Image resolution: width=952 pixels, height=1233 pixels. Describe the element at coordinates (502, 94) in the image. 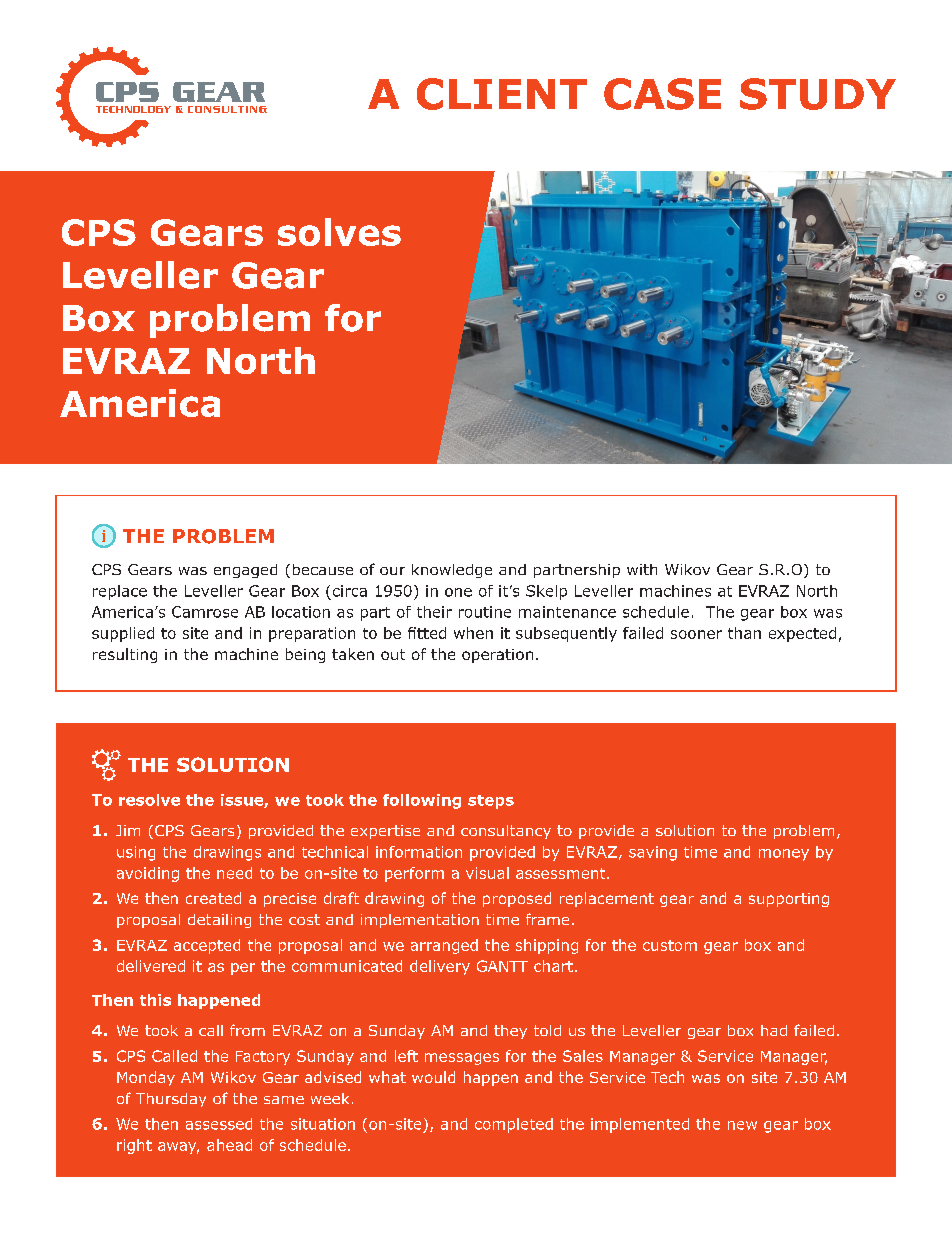

I see `CLIENT` at that location.
